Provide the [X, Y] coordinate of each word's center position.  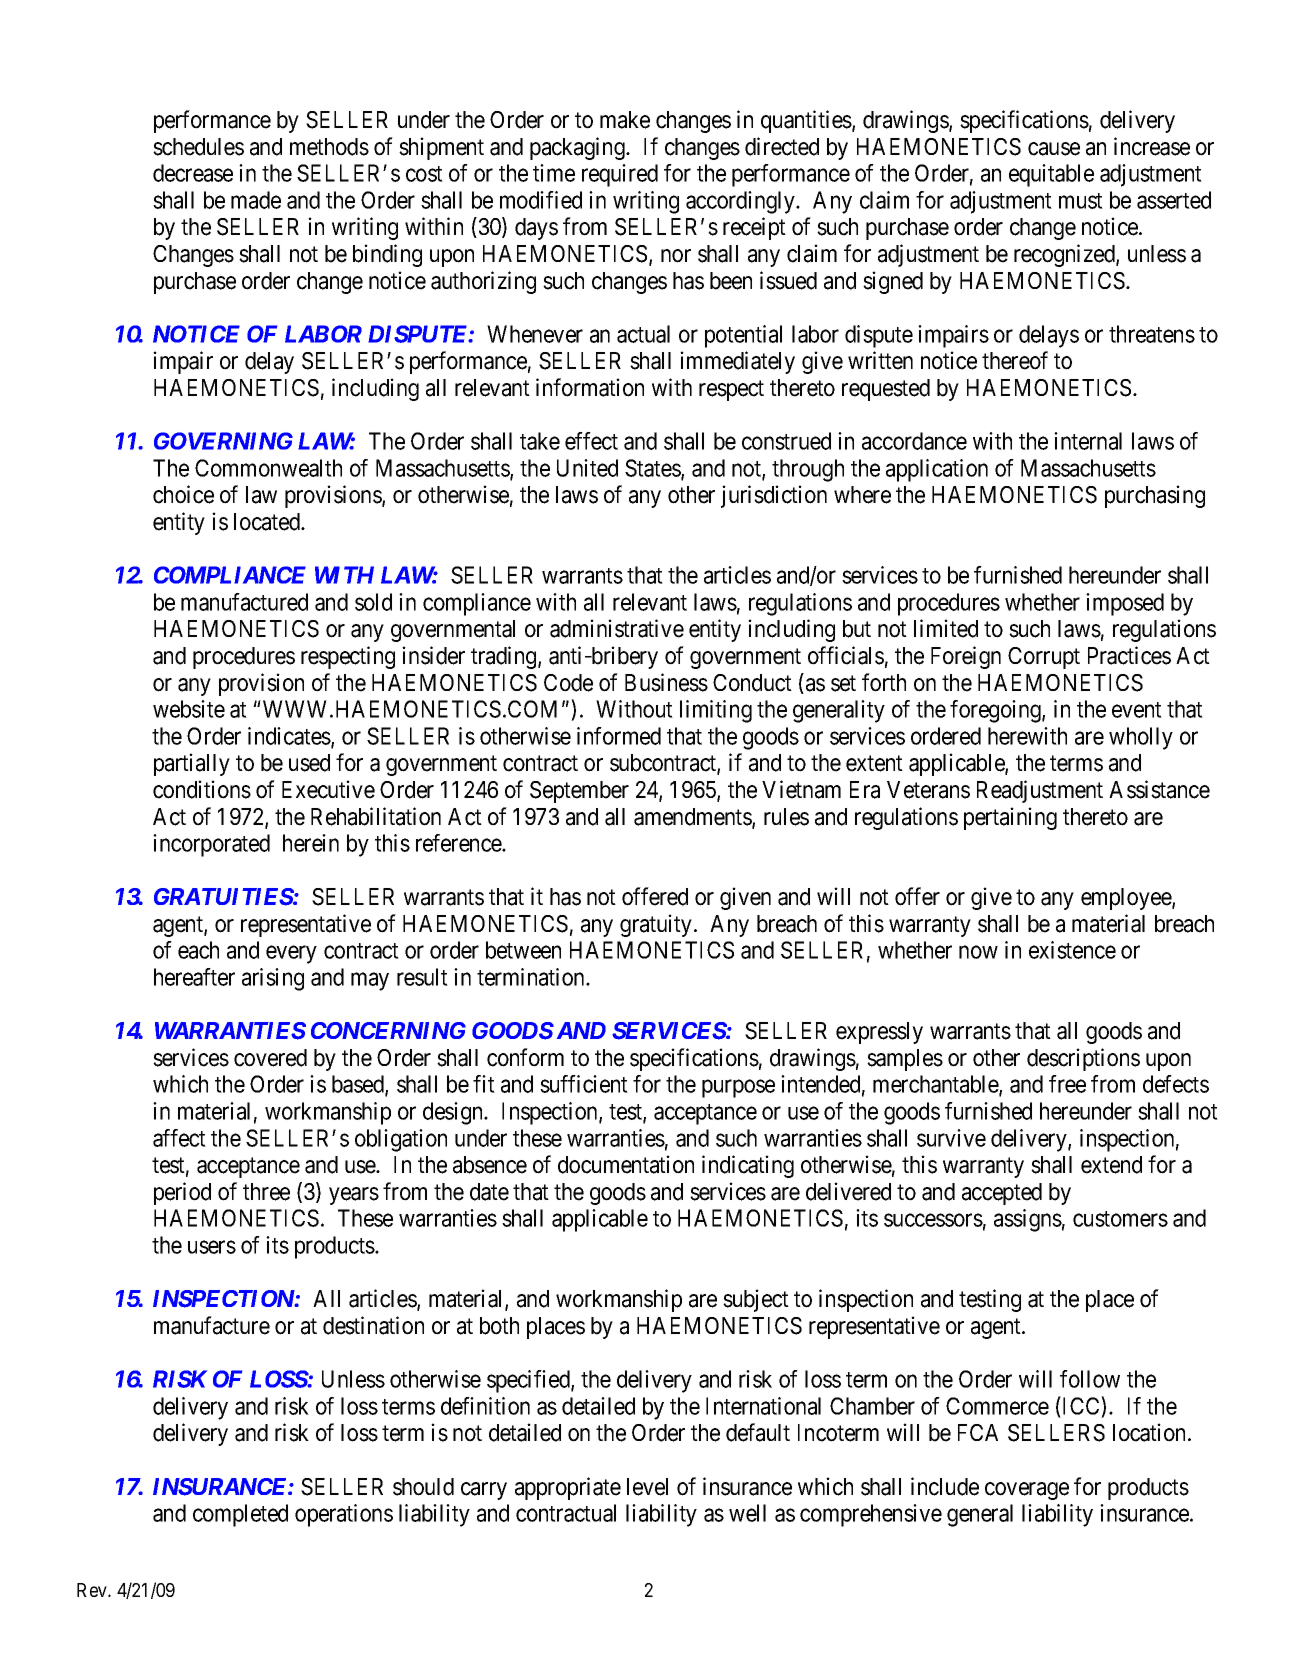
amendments [693, 818]
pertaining [1010, 818]
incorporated [211, 845]
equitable [1051, 175]
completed [240, 1515]
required [620, 175]
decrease [193, 173]
